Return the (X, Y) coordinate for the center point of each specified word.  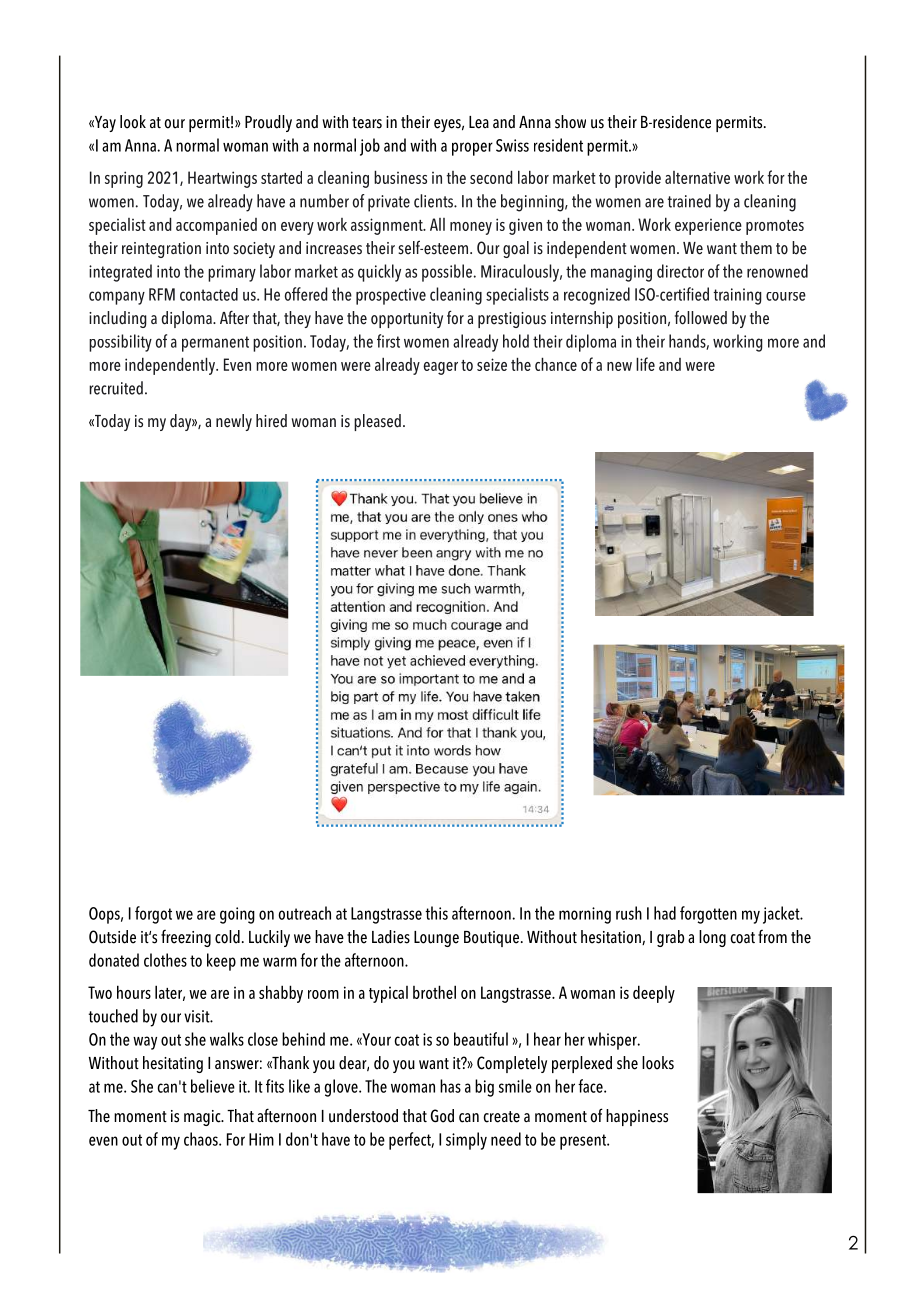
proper (472, 149)
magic (203, 1118)
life (645, 364)
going (237, 915)
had (665, 913)
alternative (697, 177)
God (442, 1116)
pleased (377, 422)
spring (124, 179)
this (436, 913)
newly (234, 422)
